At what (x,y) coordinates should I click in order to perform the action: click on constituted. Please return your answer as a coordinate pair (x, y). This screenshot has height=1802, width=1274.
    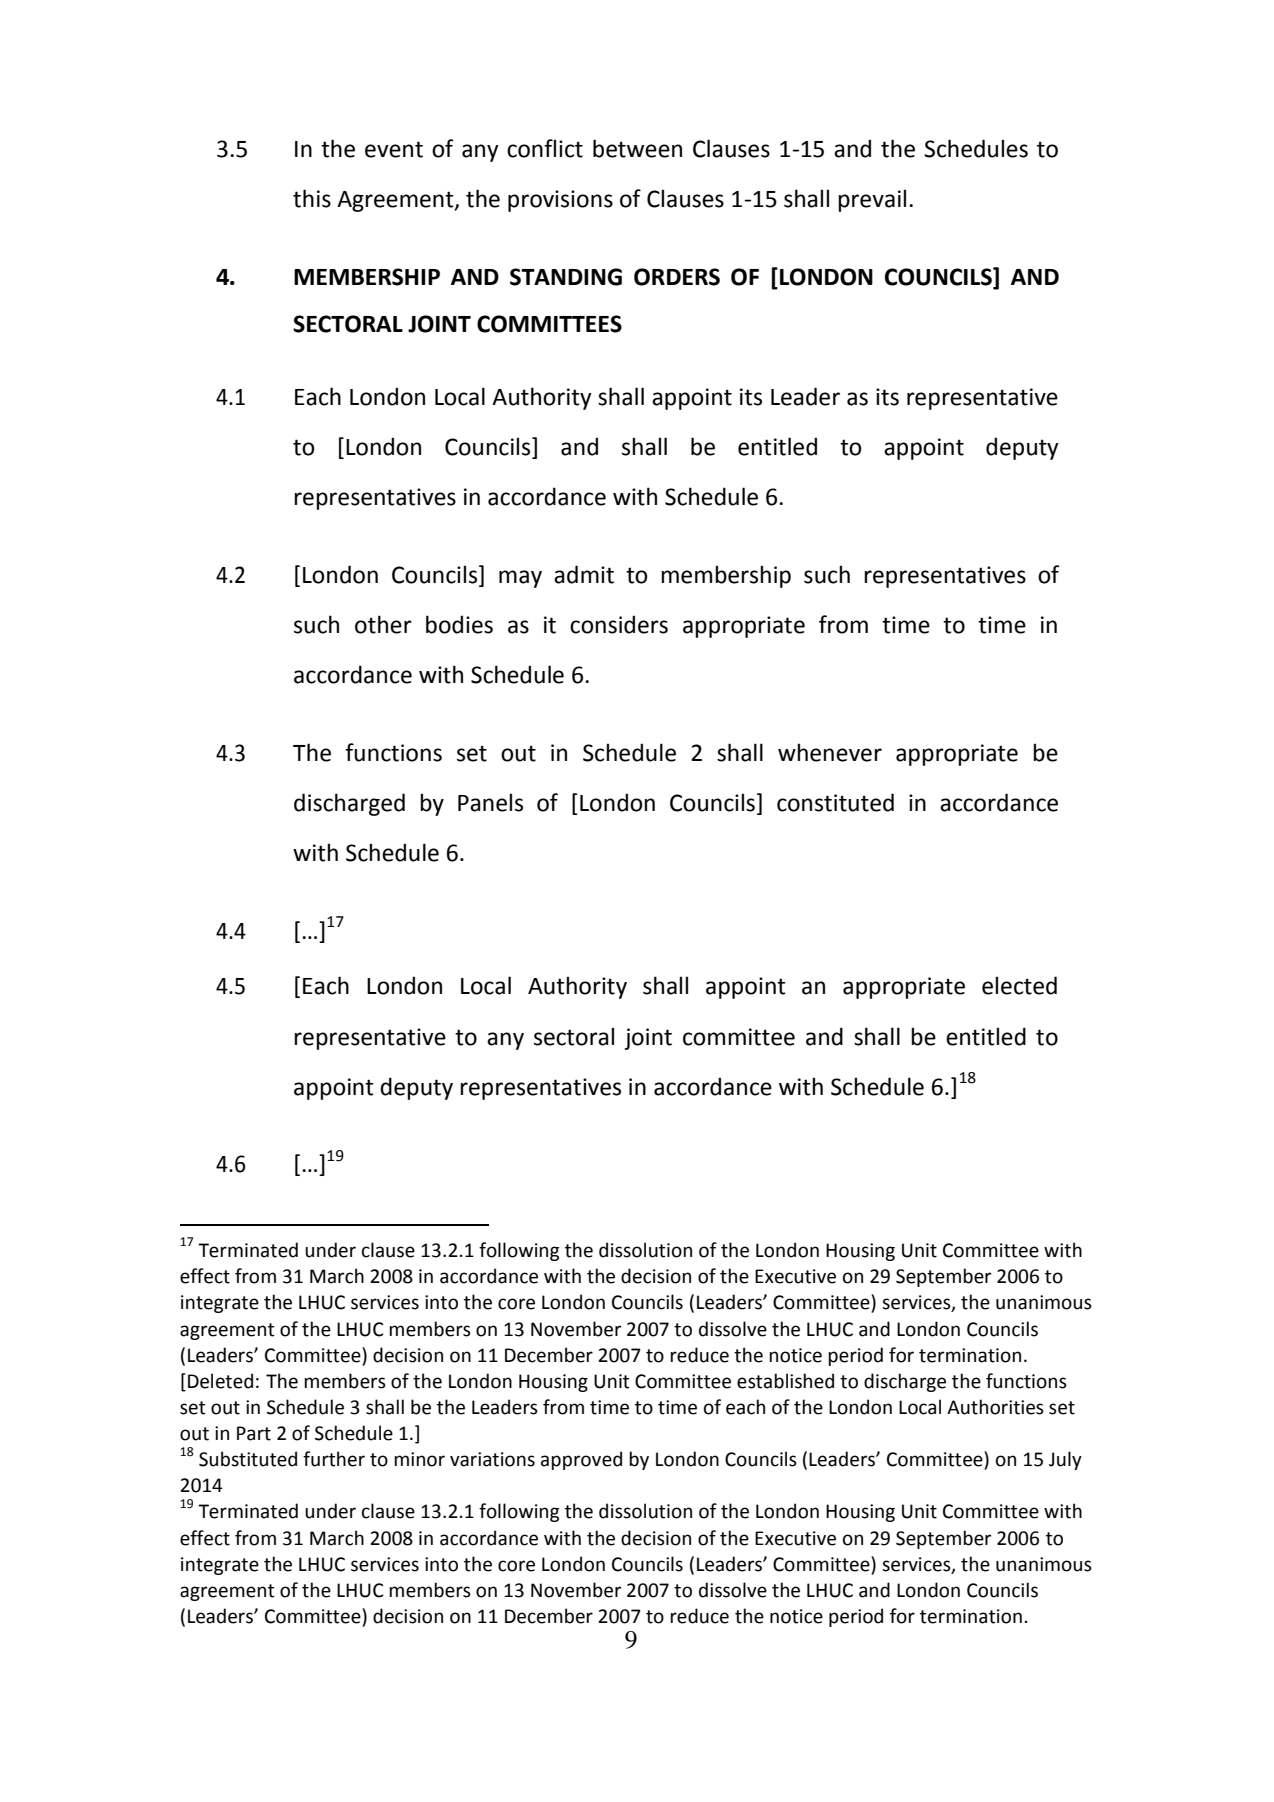
    Looking at the image, I should click on (835, 802).
